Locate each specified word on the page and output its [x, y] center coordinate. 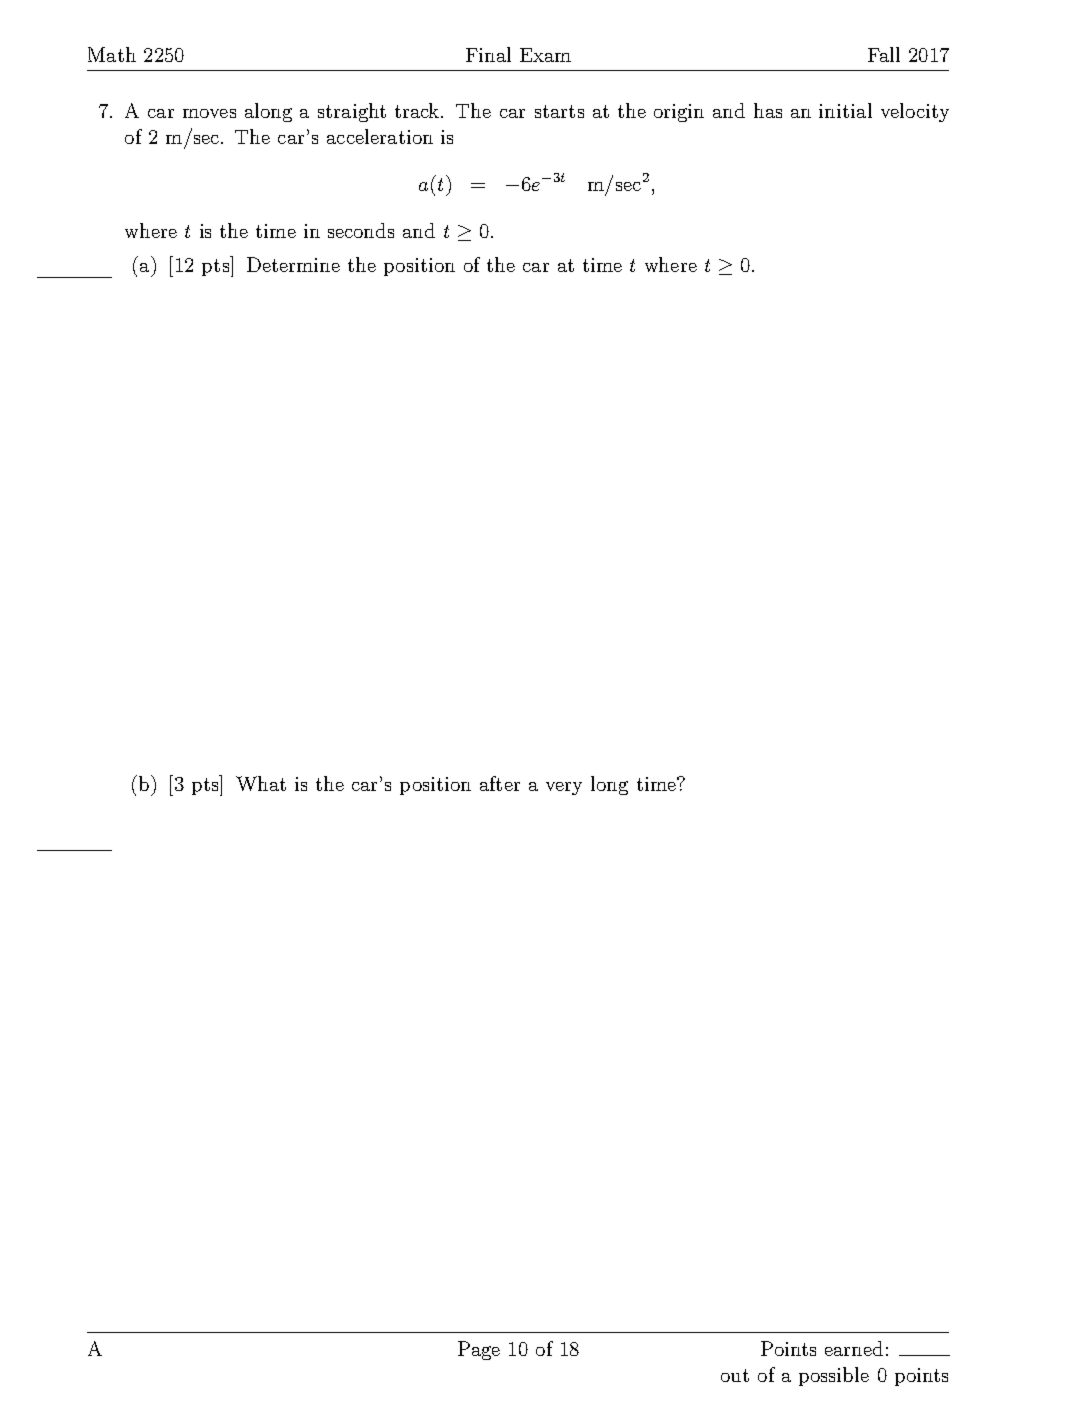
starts [559, 111]
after [500, 783]
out [735, 1375]
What [261, 783]
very [564, 788]
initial [845, 110]
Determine [293, 264]
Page [479, 1350]
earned [854, 1348]
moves [209, 113]
